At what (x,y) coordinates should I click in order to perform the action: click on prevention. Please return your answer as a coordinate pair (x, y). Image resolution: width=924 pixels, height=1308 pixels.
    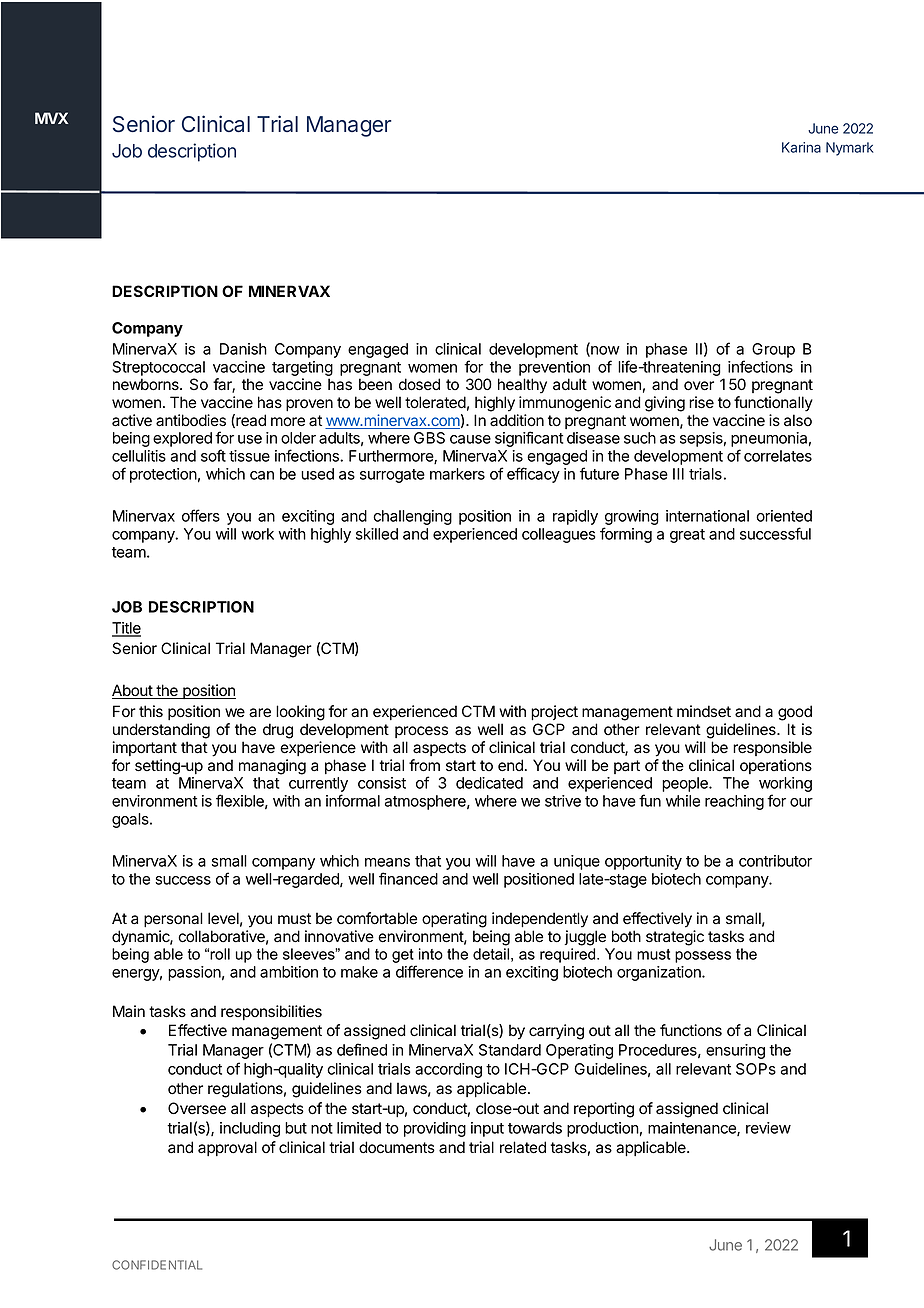
    Looking at the image, I should click on (554, 368).
